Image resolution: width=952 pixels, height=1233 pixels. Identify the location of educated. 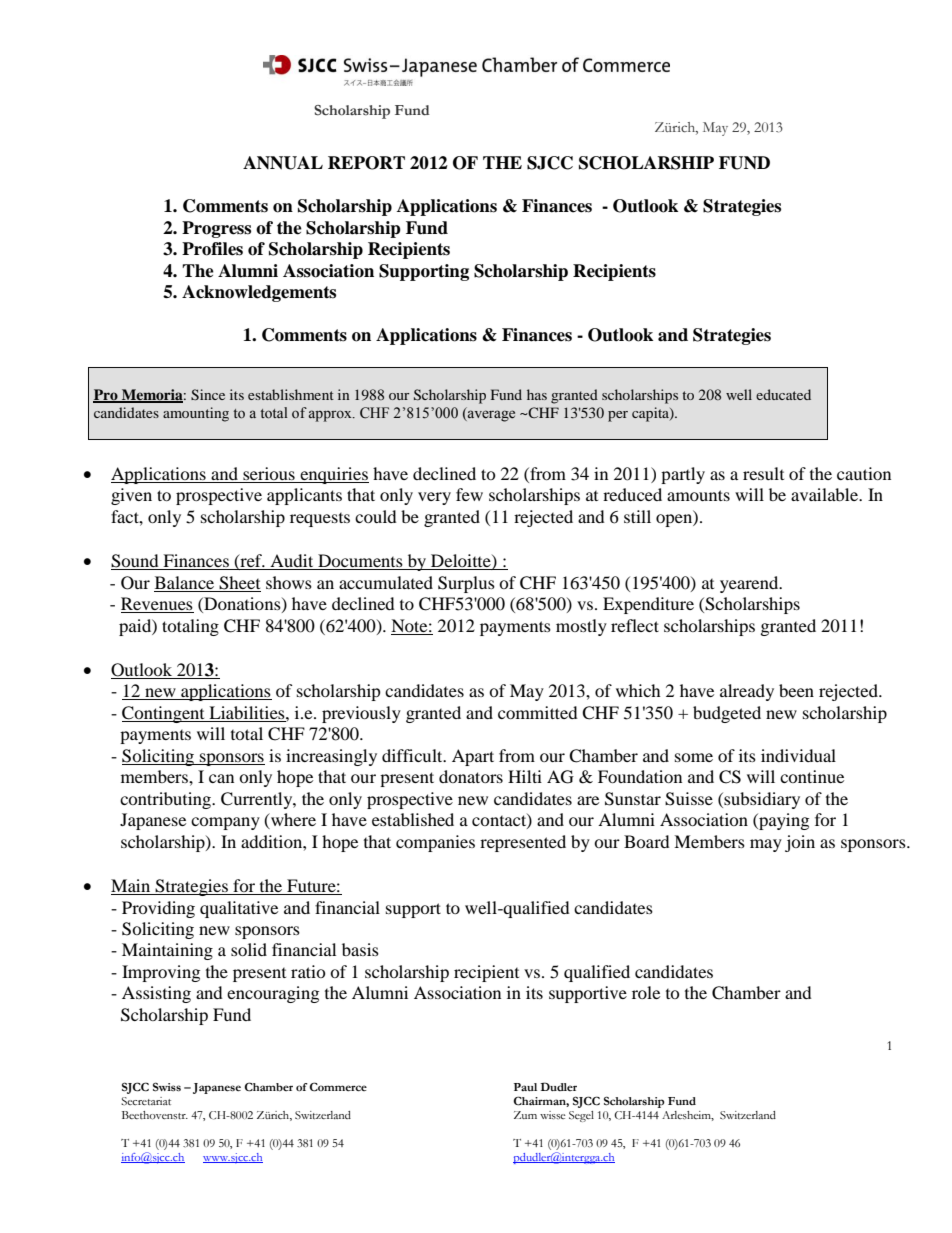
(783, 394).
